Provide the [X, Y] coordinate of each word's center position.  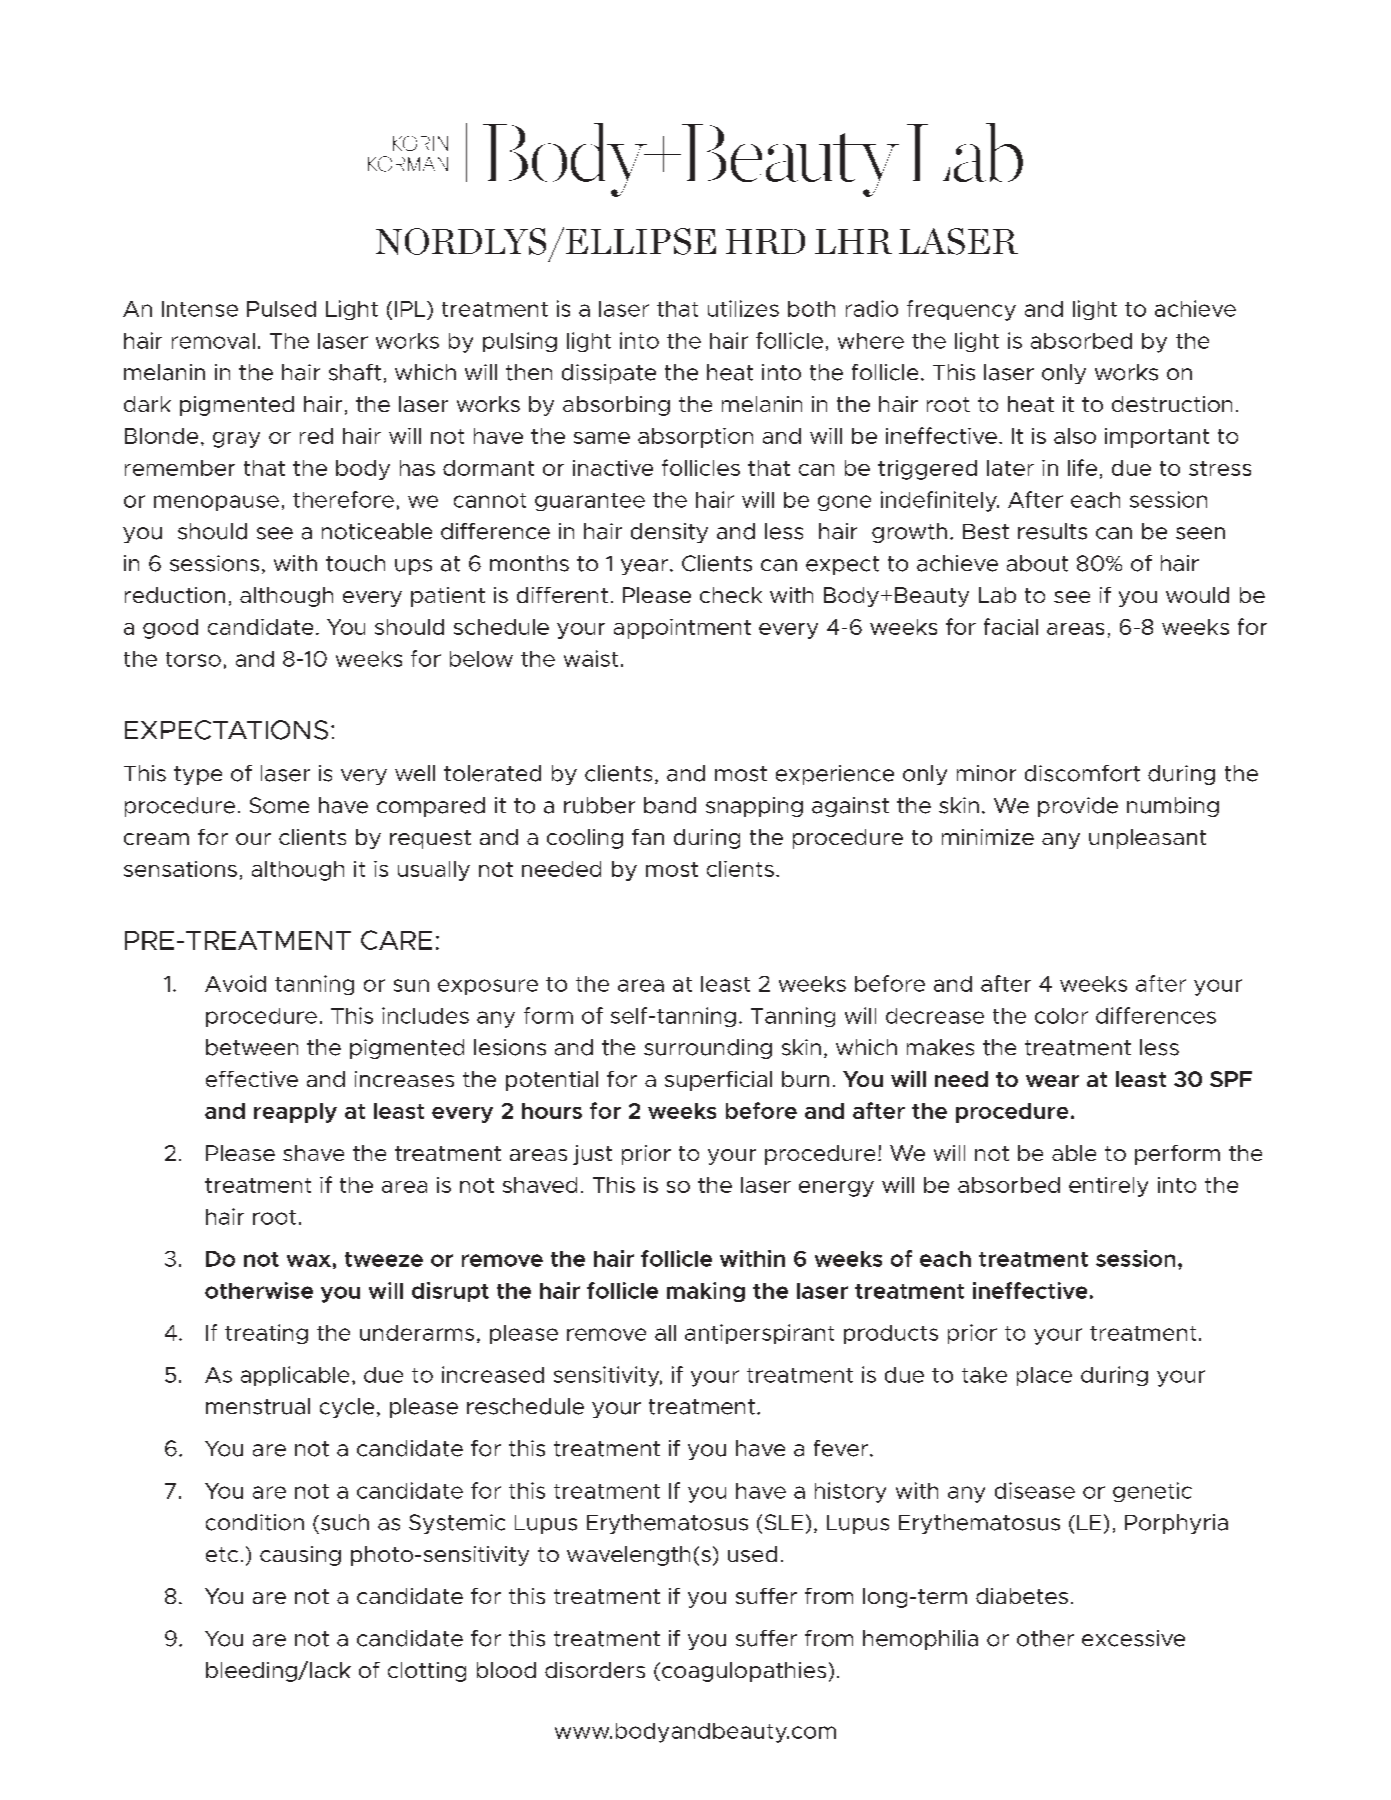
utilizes [743, 308]
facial [1011, 626]
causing [300, 1556]
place [1044, 1376]
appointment [682, 629]
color [1061, 1016]
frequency [961, 310]
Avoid [235, 983]
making [706, 1292]
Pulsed [281, 309]
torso [193, 659]
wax [309, 1260]
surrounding [708, 1049]
